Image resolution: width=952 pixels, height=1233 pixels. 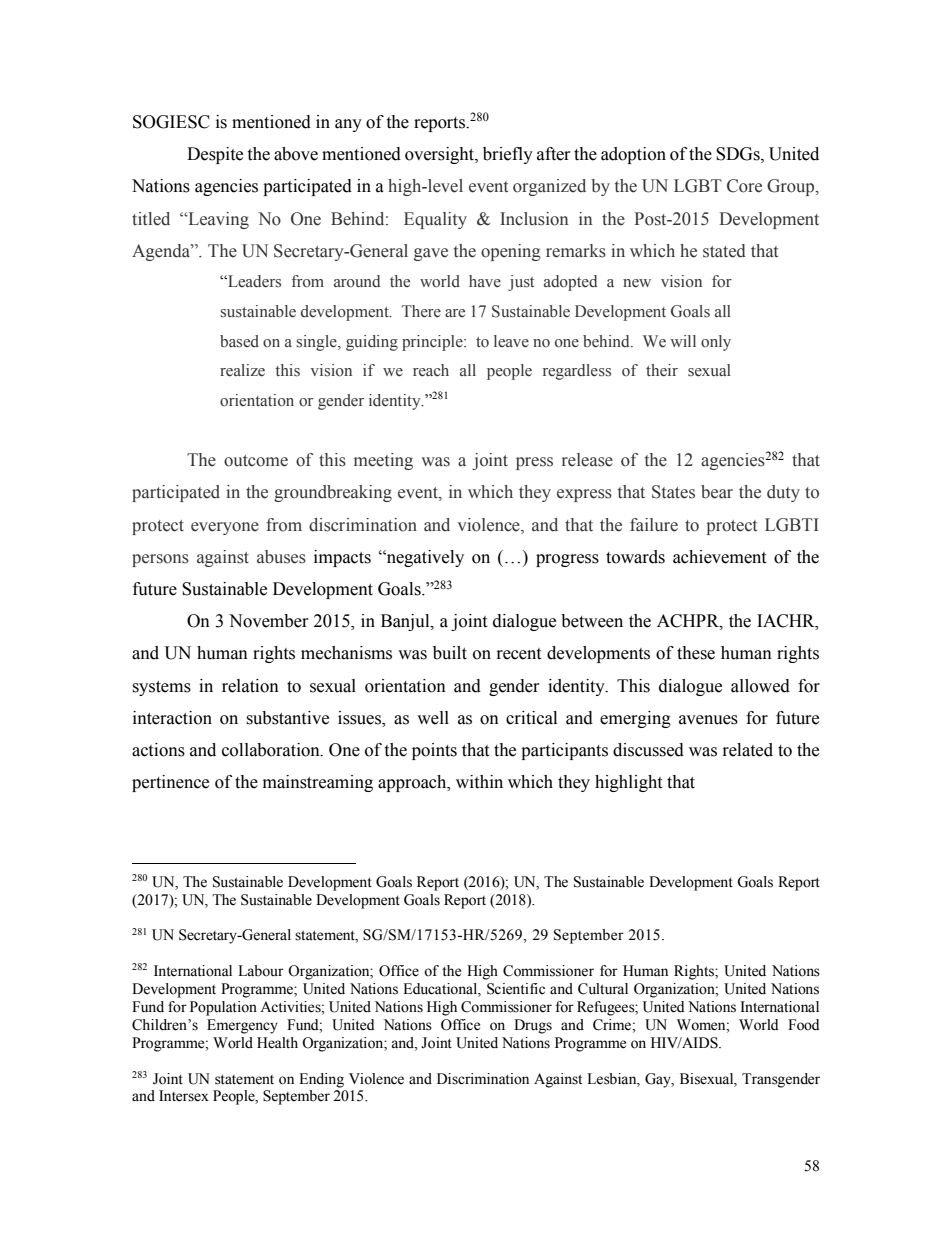 I want to click on Emergency, so click(x=242, y=1026).
